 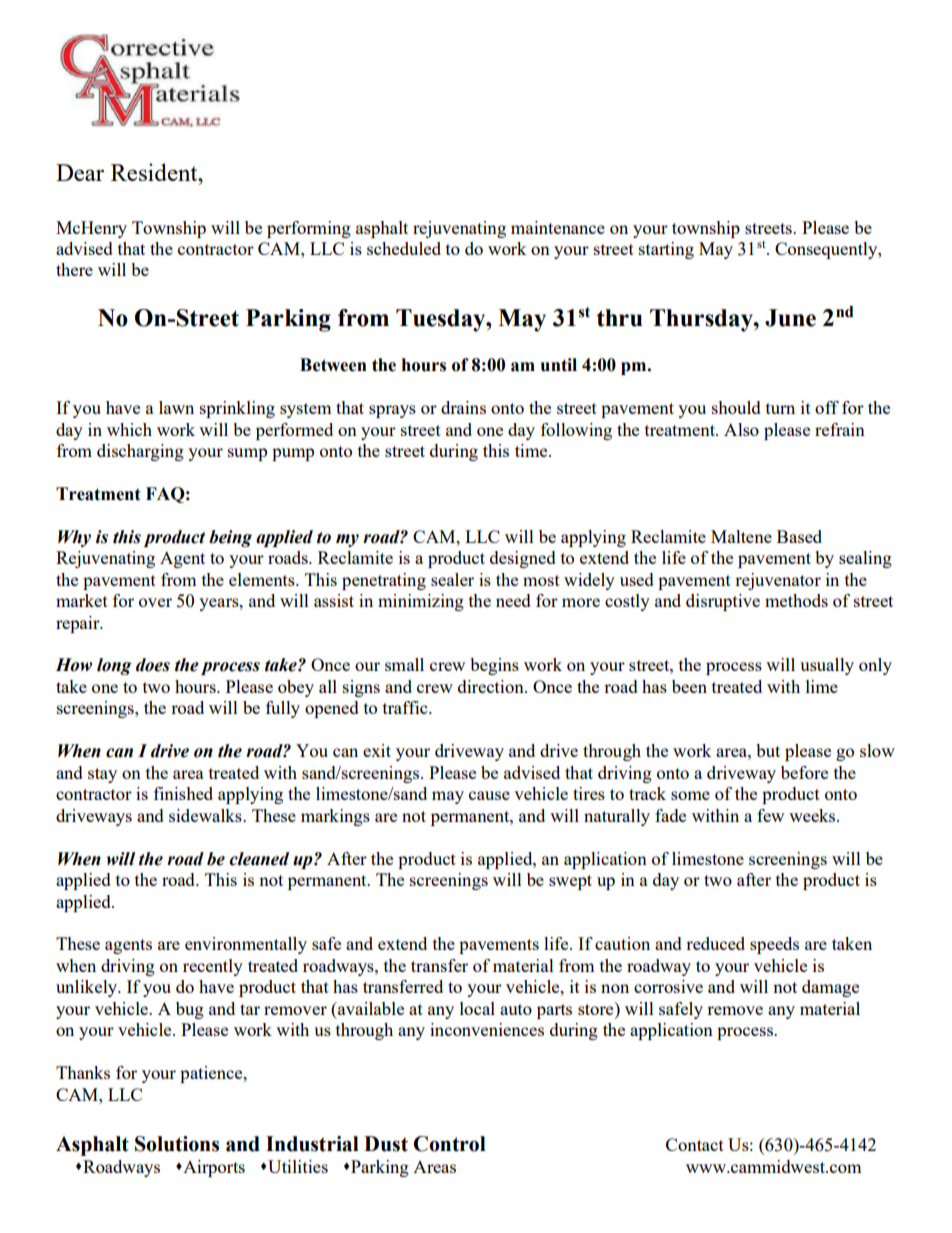 I want to click on Contact, so click(x=695, y=1144).
